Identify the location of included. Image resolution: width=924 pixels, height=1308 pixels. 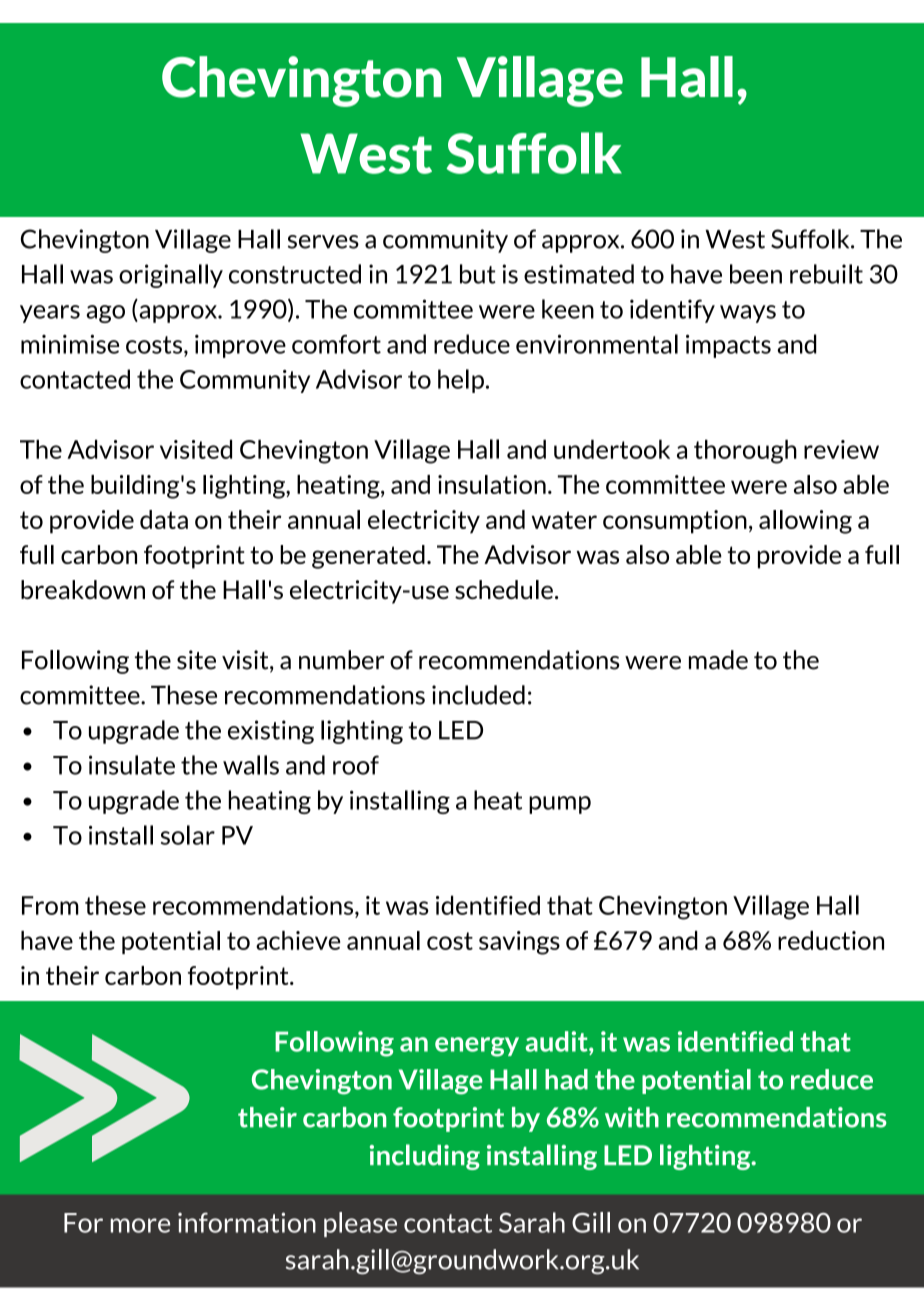
(478, 695).
